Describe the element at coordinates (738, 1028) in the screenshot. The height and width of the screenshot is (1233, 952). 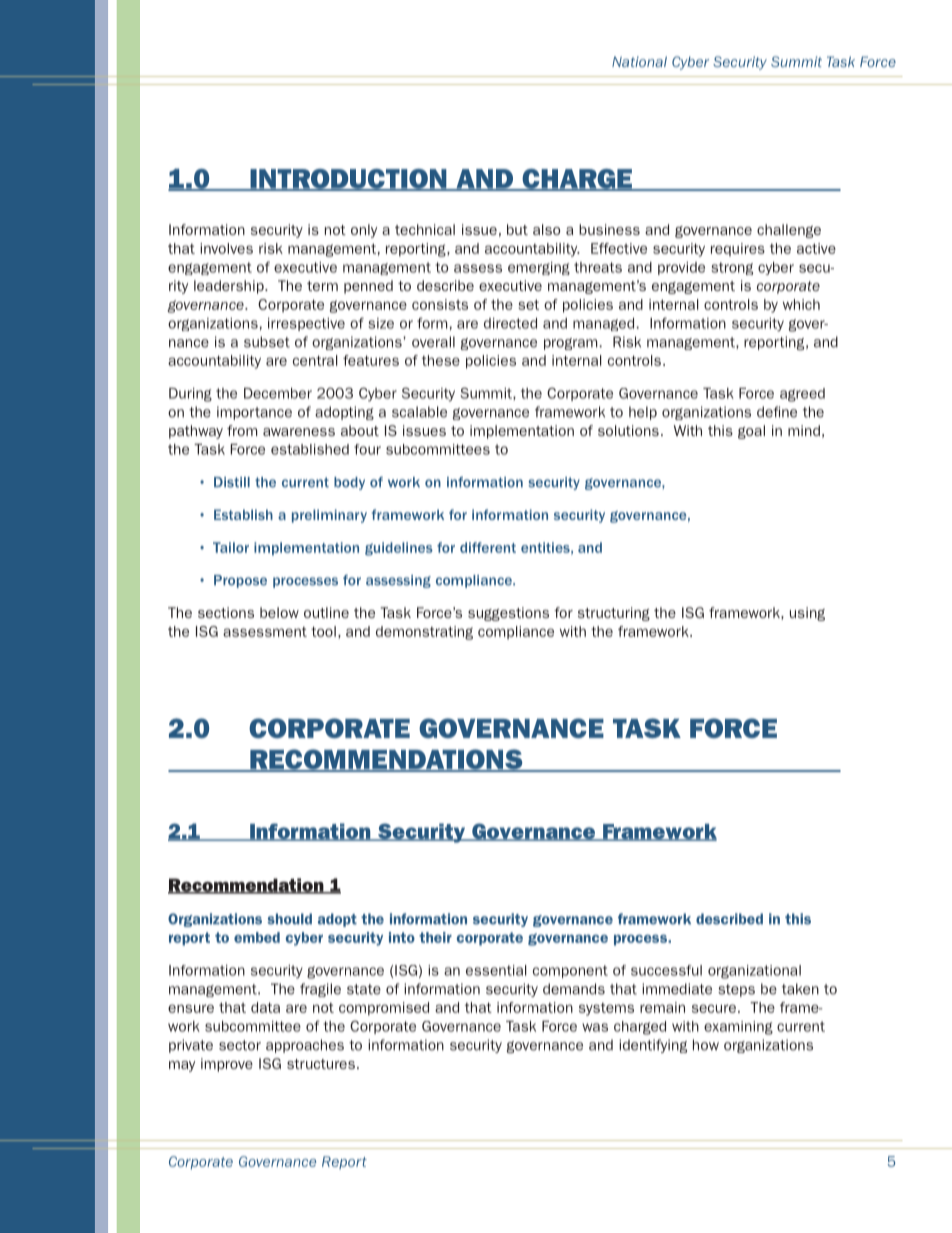
I see `examining` at that location.
